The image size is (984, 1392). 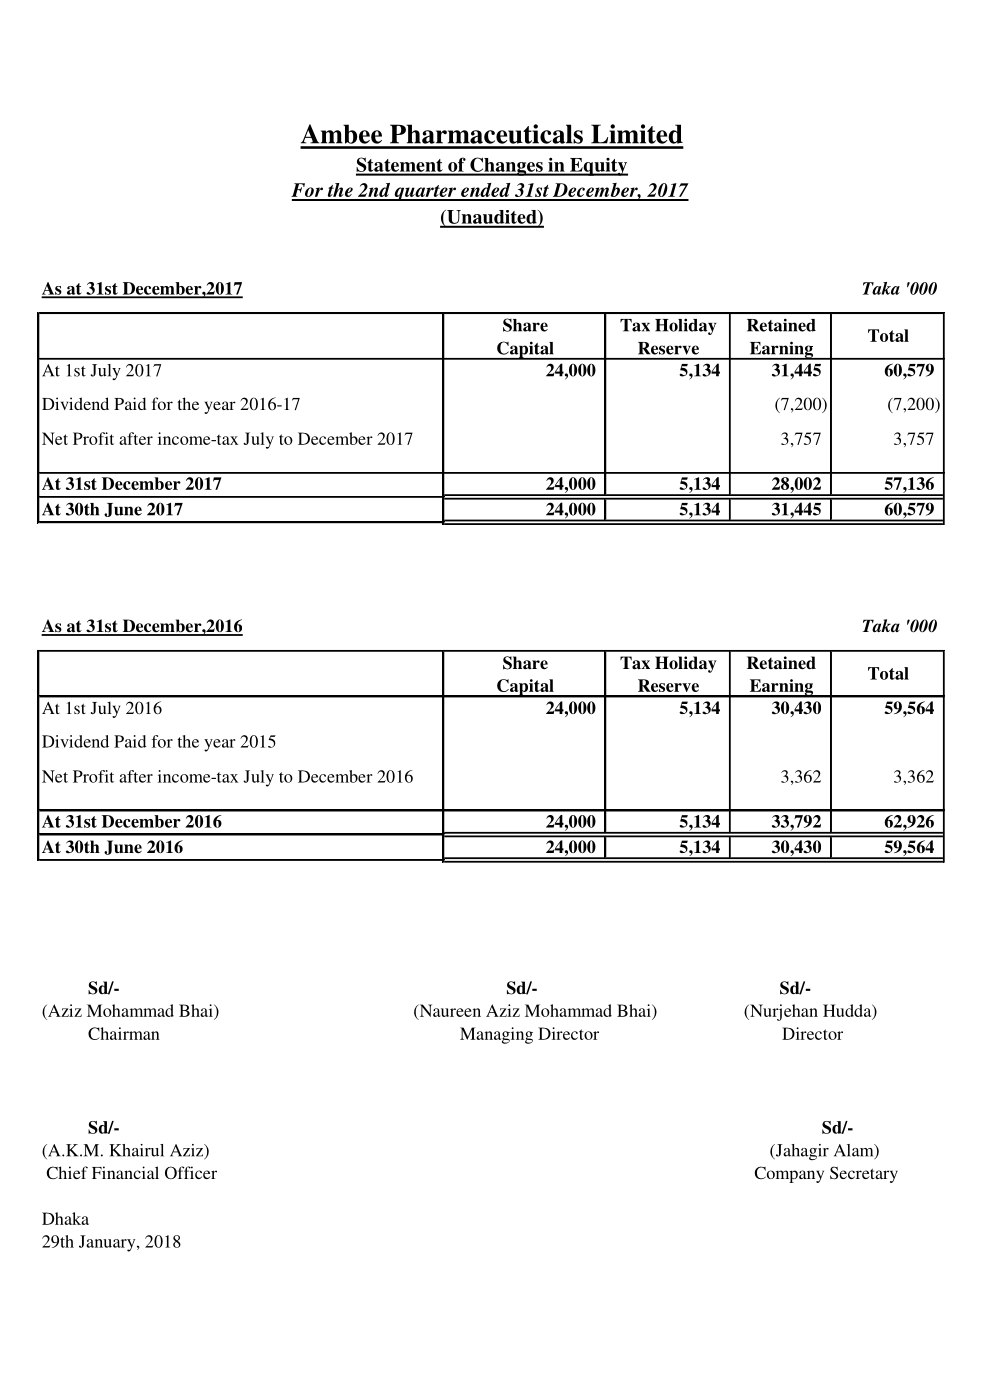 I want to click on Company, so click(x=789, y=1174).
